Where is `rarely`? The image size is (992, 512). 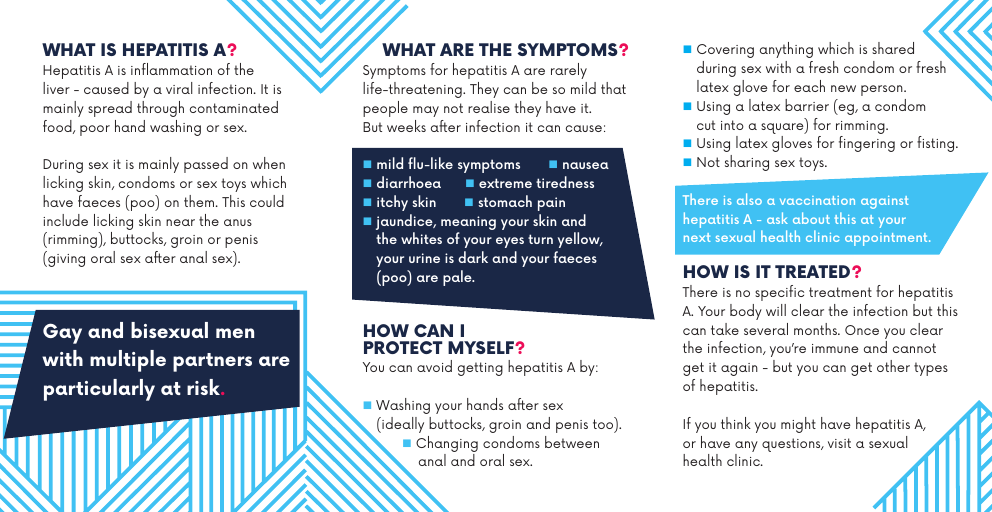
rarely is located at coordinates (569, 71).
